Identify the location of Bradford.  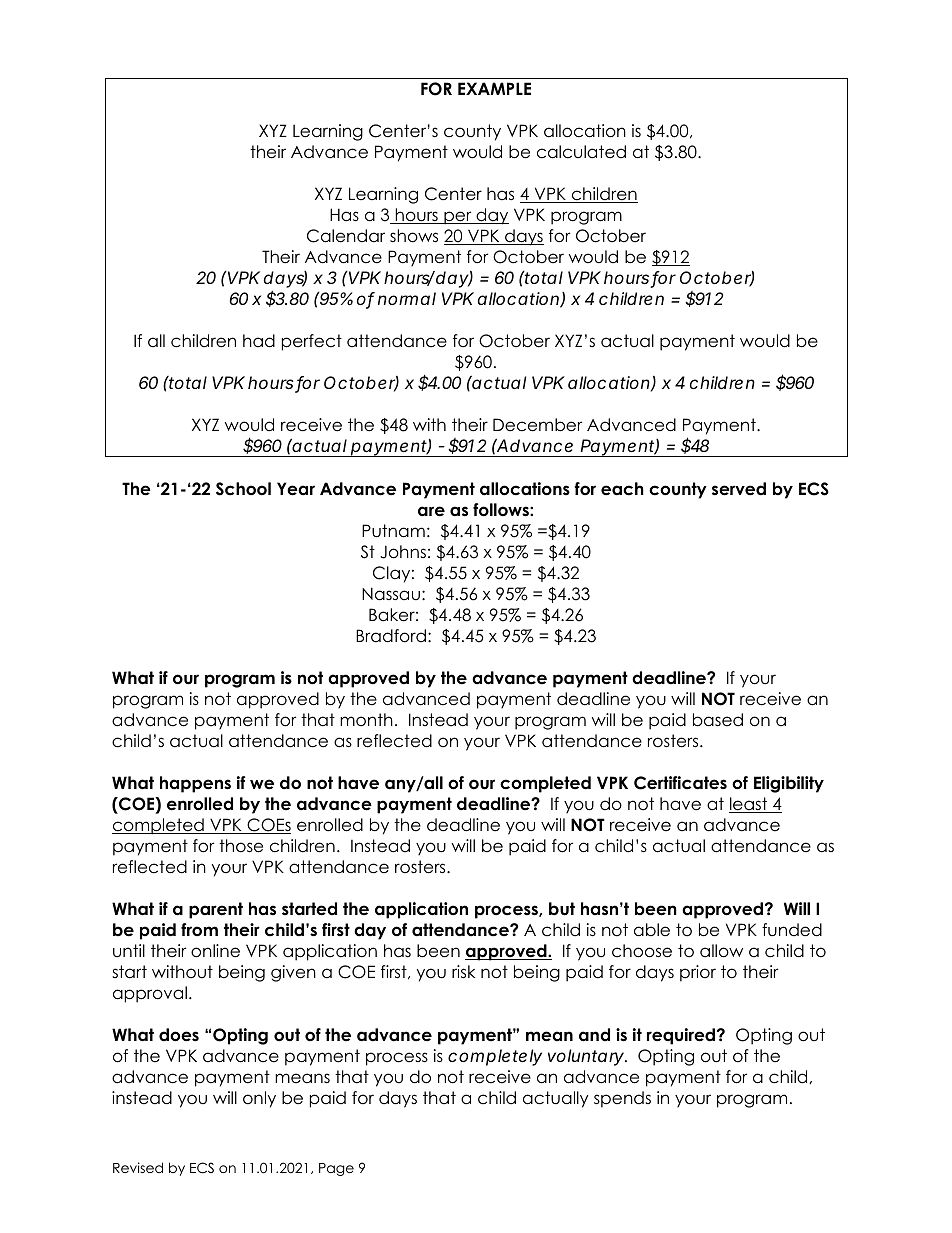
(391, 636).
